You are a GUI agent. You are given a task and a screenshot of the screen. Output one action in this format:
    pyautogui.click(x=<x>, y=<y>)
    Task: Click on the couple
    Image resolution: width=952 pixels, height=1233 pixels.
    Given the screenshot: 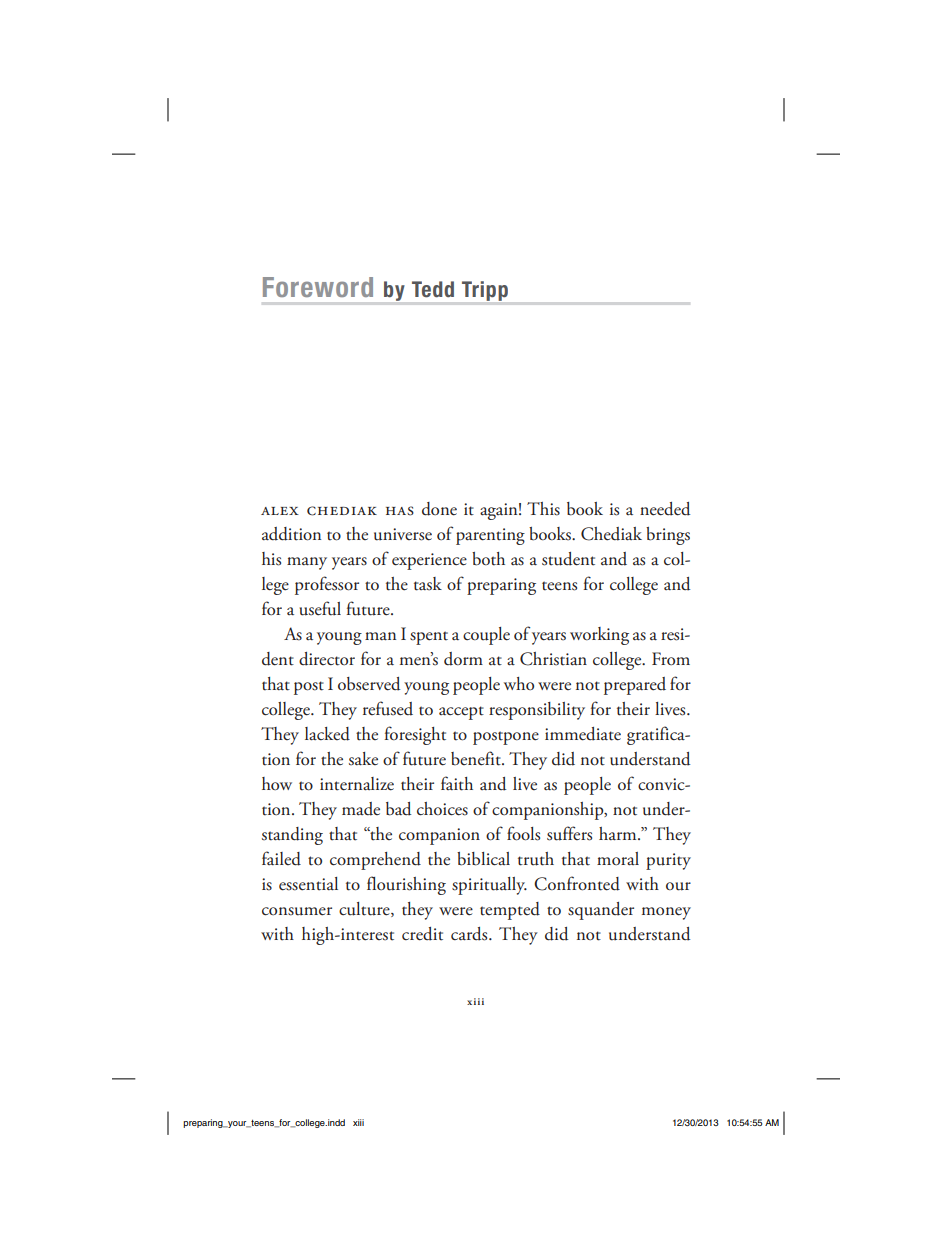 What is the action you would take?
    pyautogui.click(x=486, y=636)
